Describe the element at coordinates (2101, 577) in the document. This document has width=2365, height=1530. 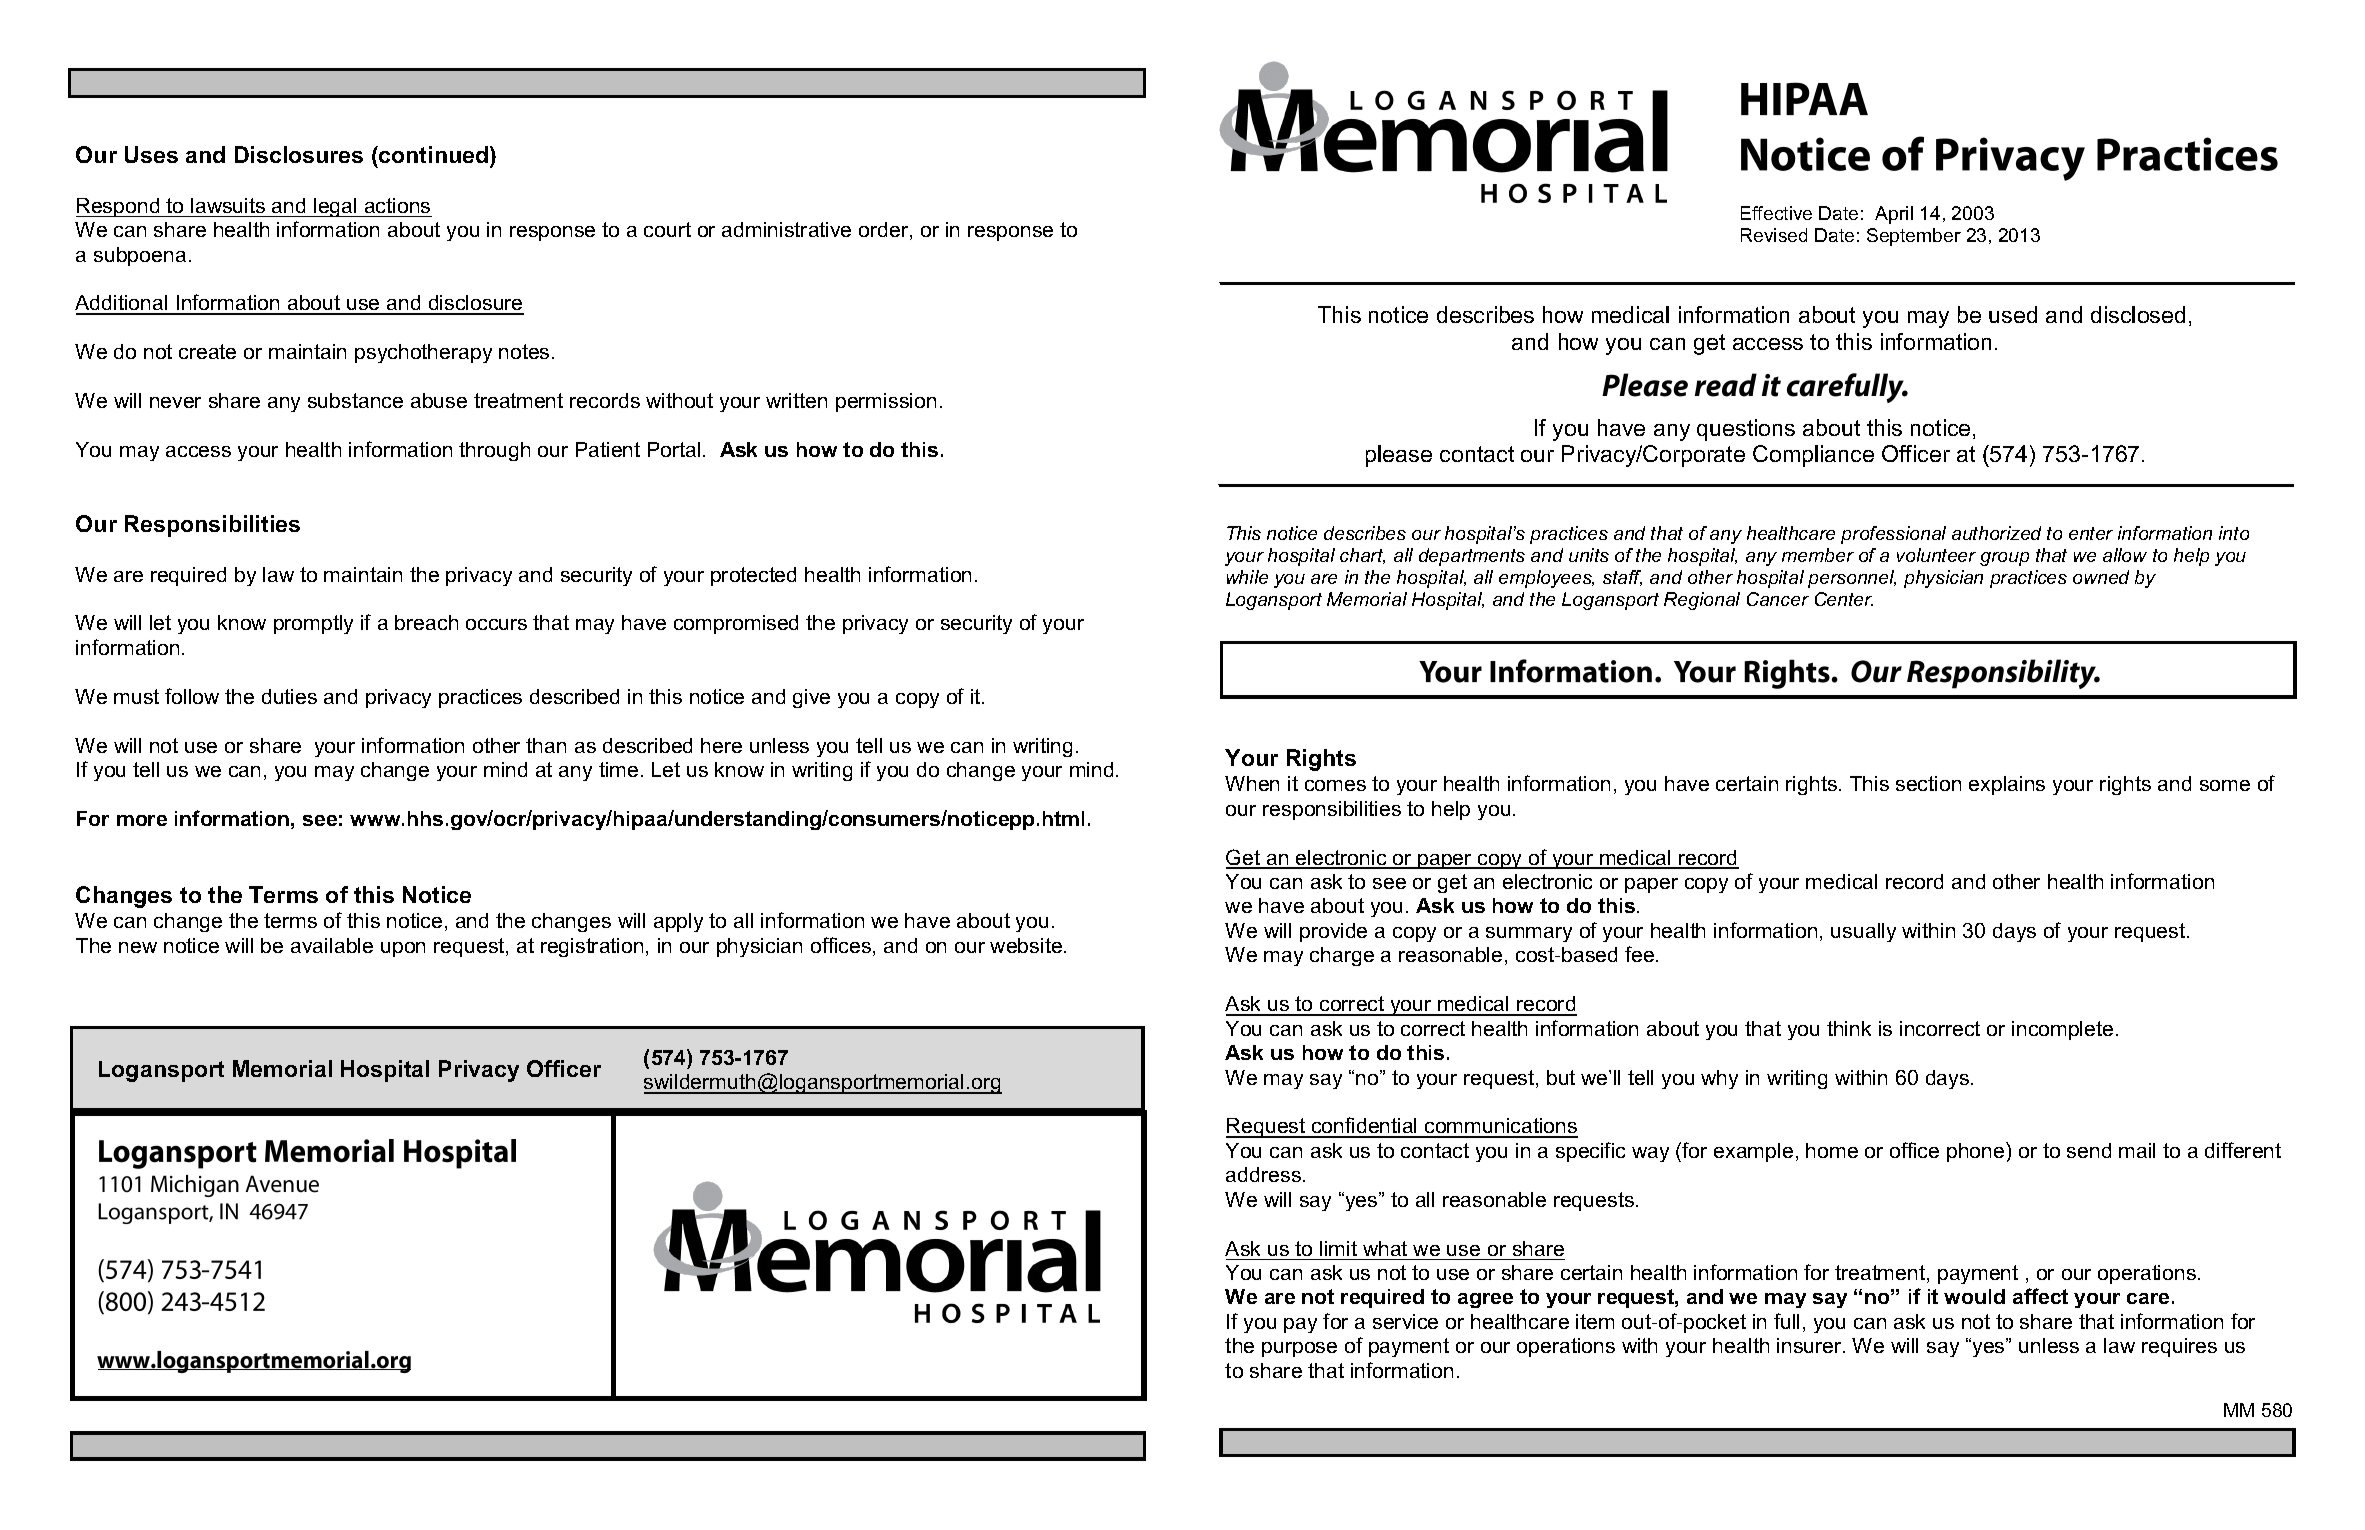
I see `owned` at that location.
